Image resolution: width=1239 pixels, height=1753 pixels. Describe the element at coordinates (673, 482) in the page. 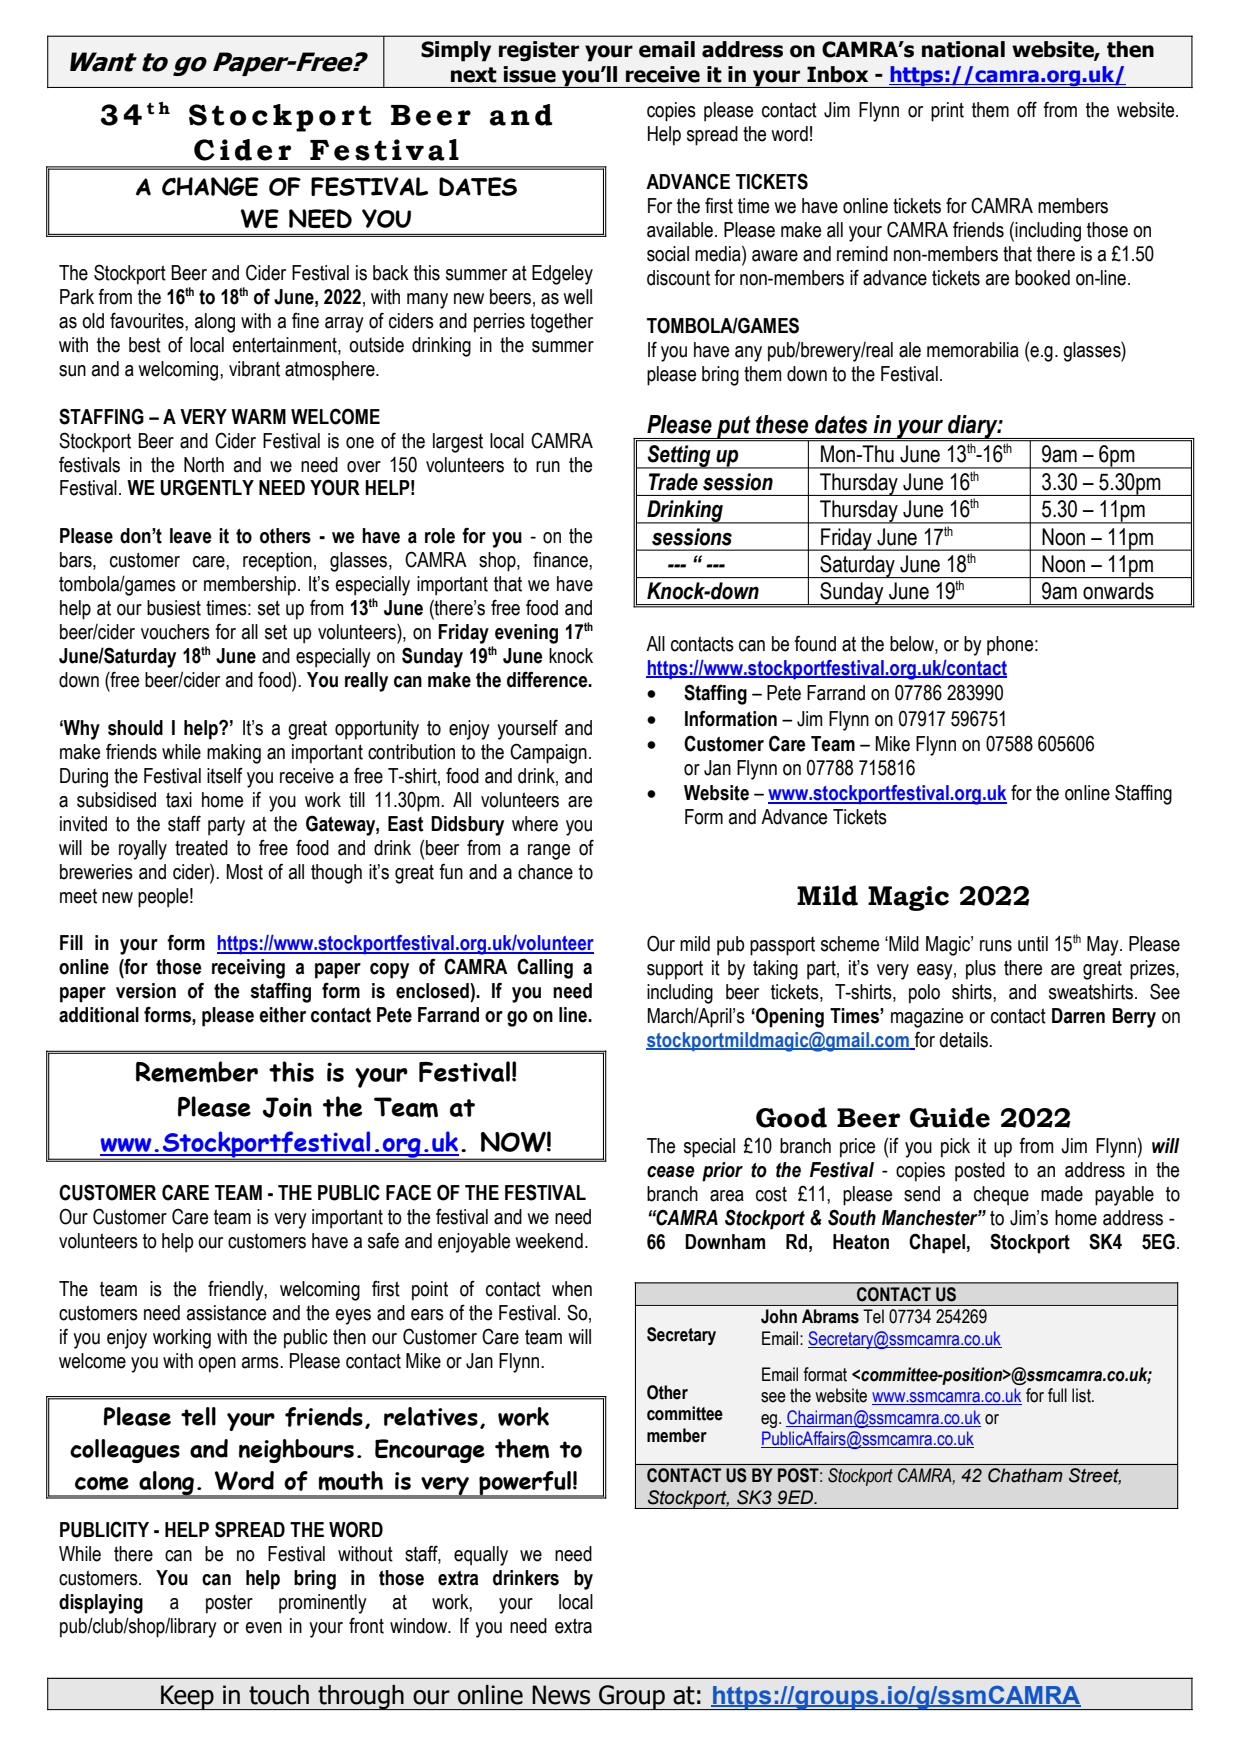

I see `Trade` at that location.
